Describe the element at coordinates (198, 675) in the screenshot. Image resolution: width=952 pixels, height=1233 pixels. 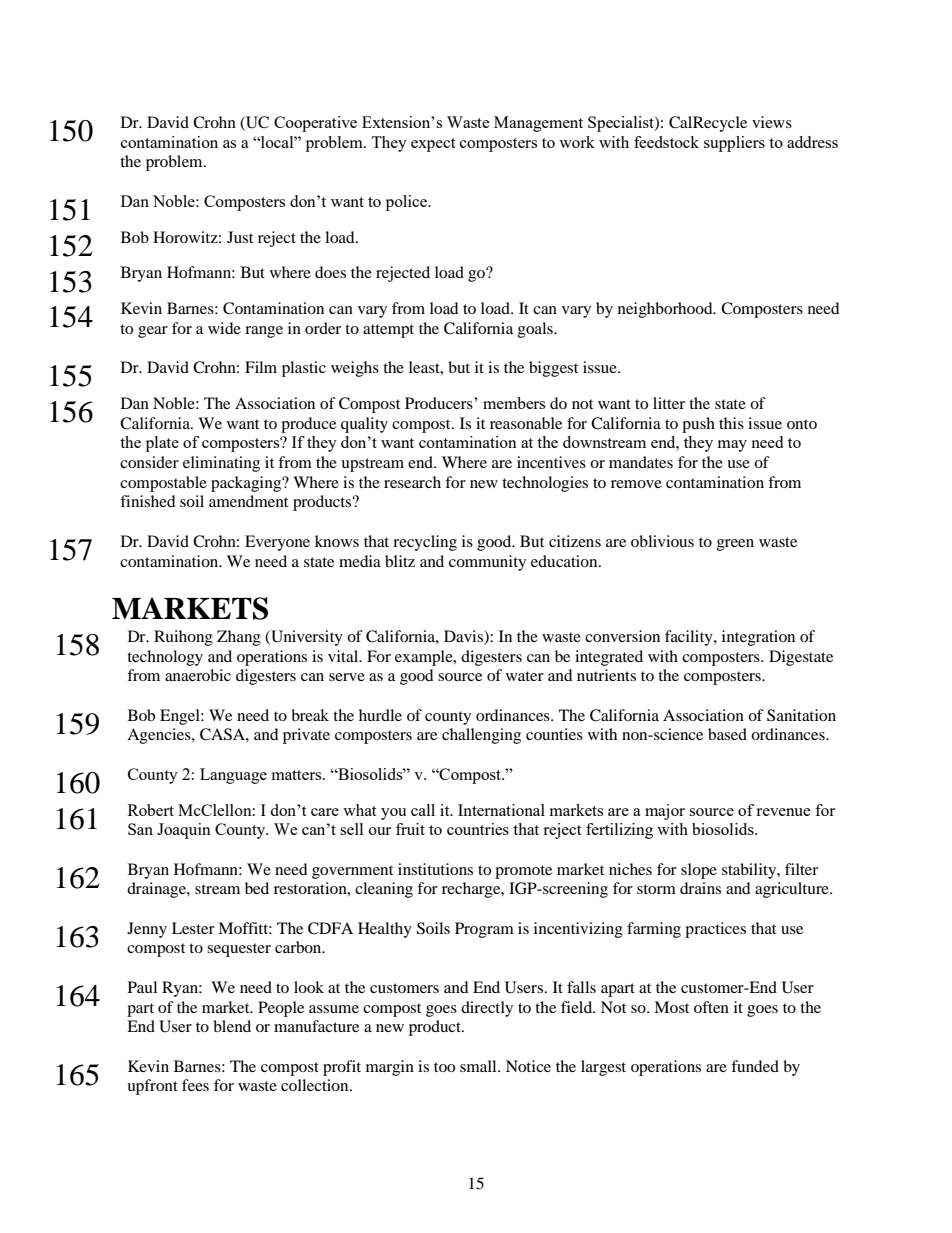
I see `anaerobic` at that location.
